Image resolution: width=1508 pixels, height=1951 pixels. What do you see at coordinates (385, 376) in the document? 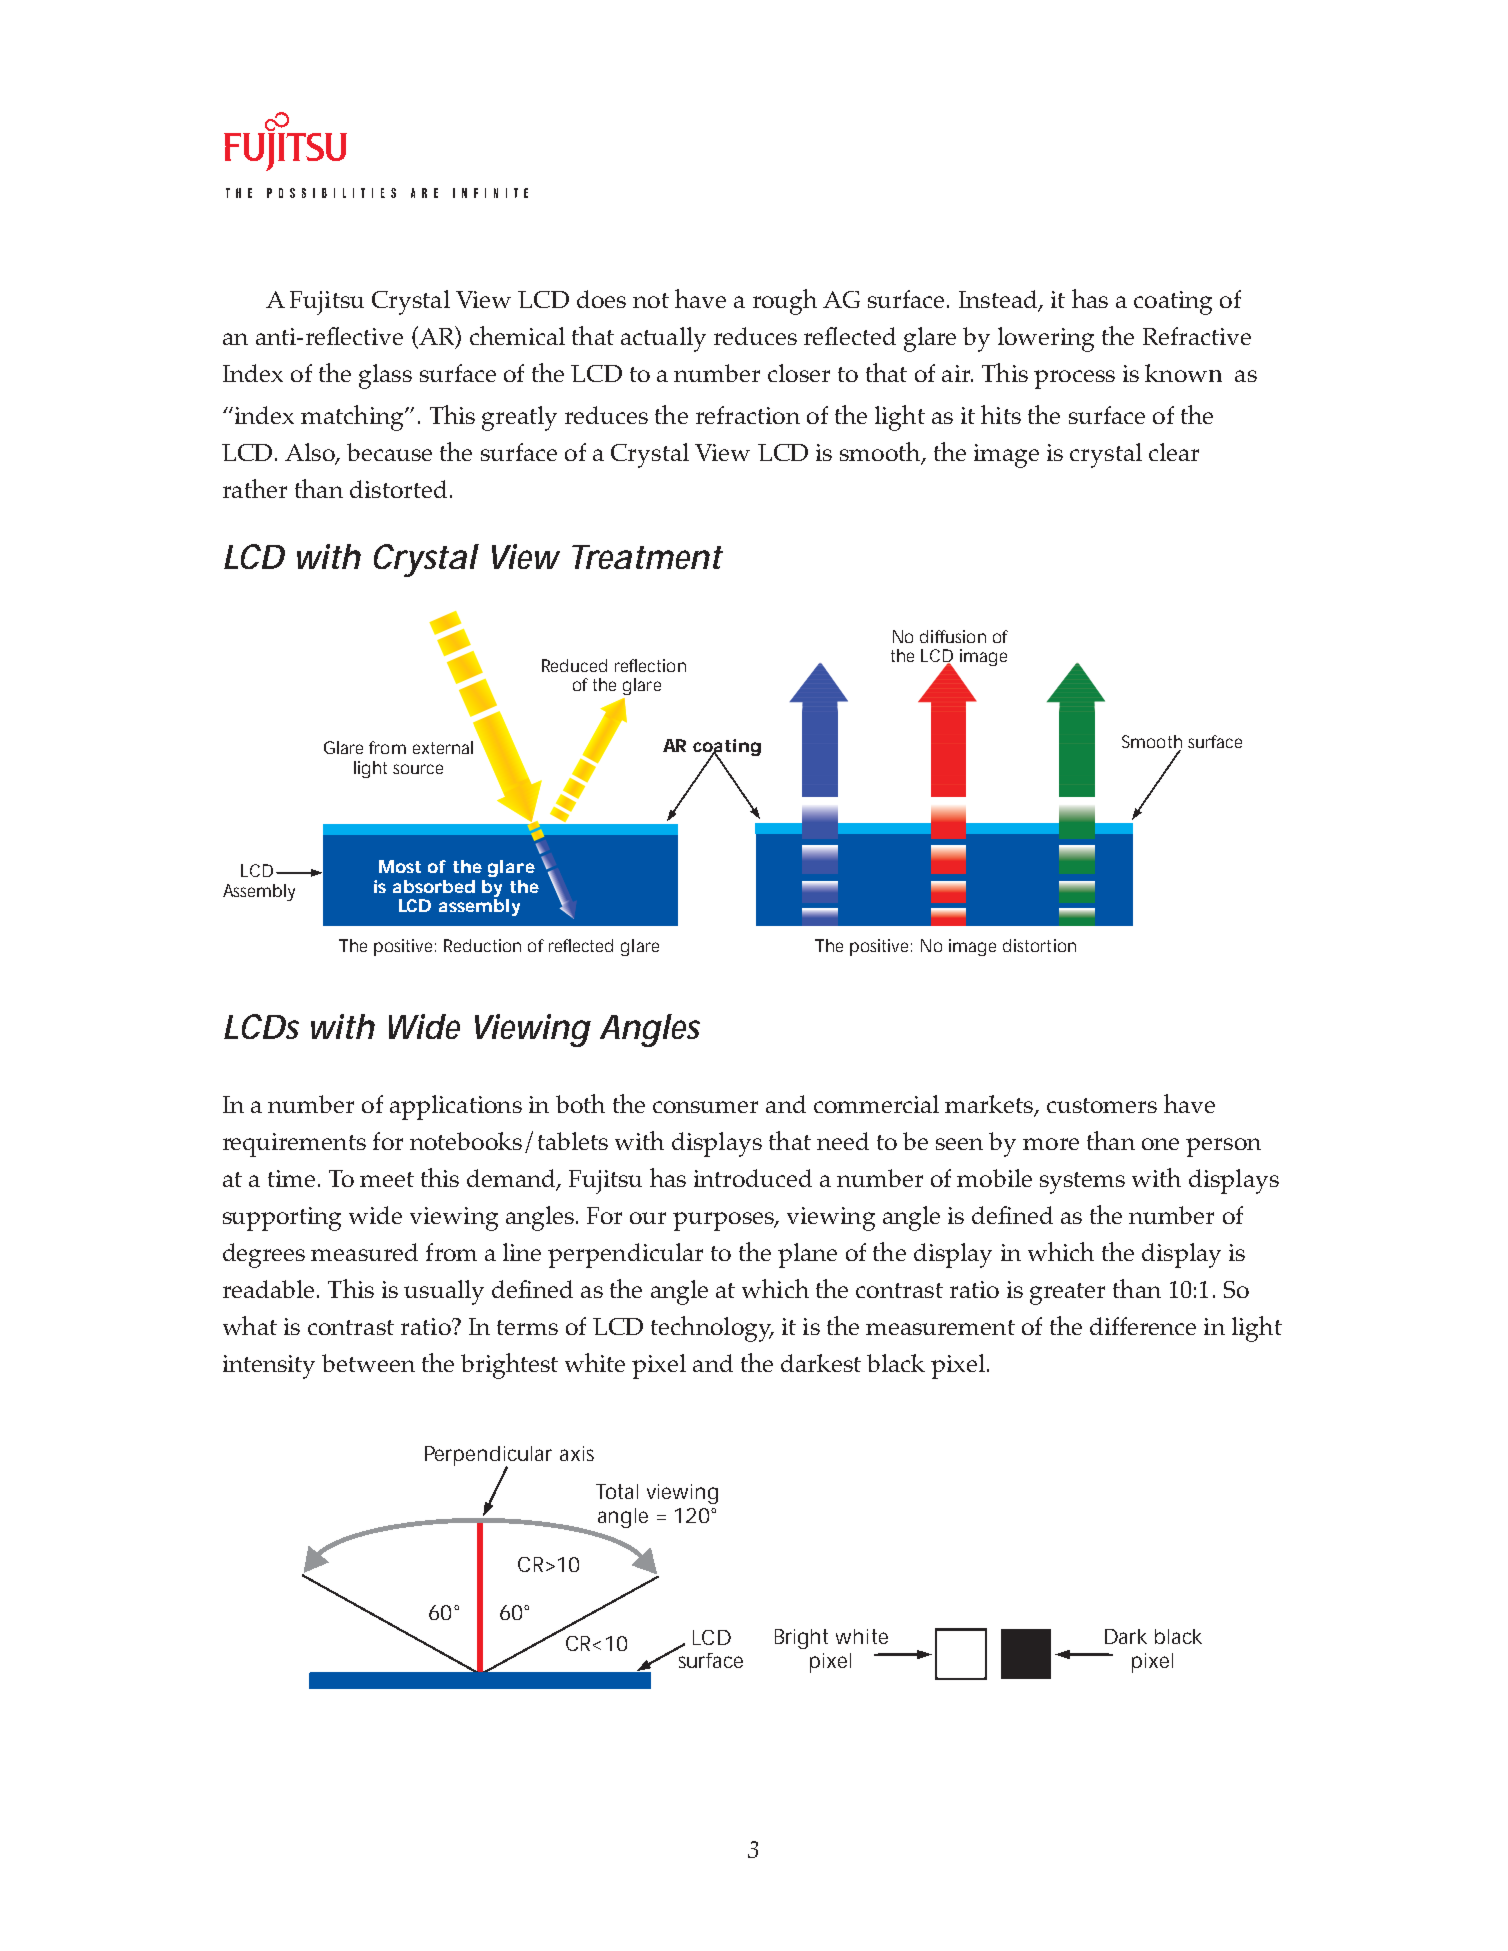
I see `glass` at bounding box center [385, 376].
